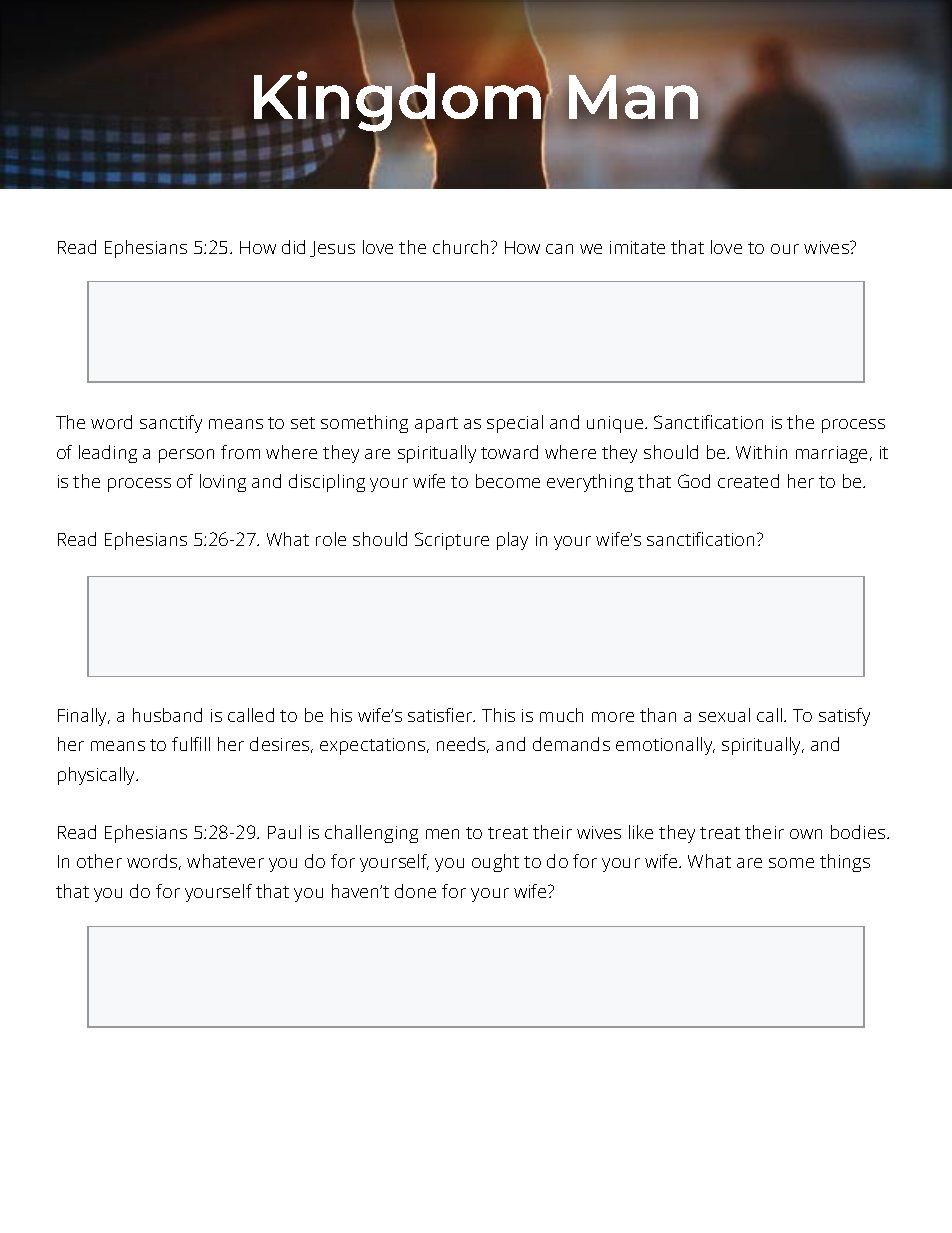  What do you see at coordinates (99, 861) in the screenshot?
I see `other` at bounding box center [99, 861].
